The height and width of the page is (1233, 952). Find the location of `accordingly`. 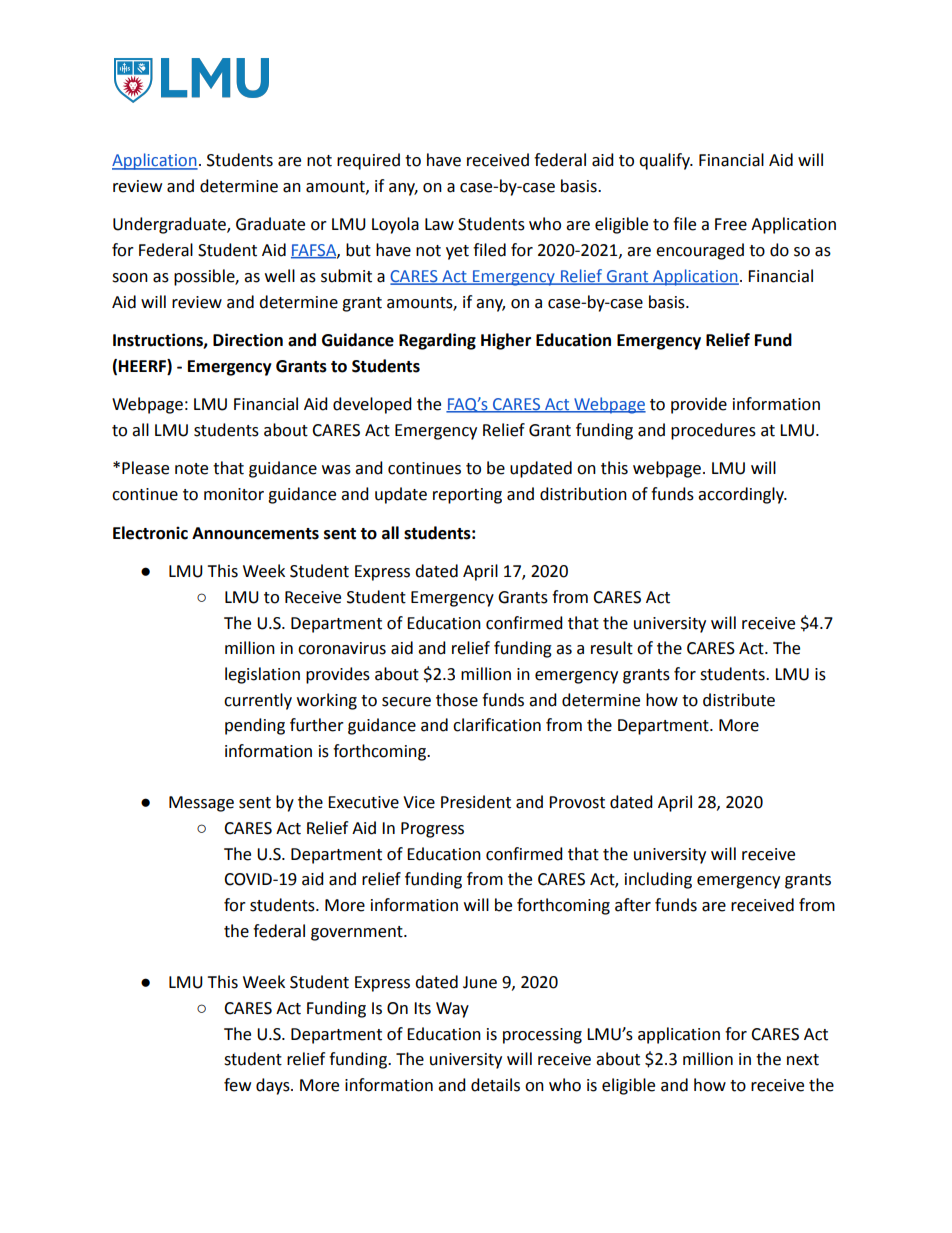

accordingly is located at coordinates (742, 495).
